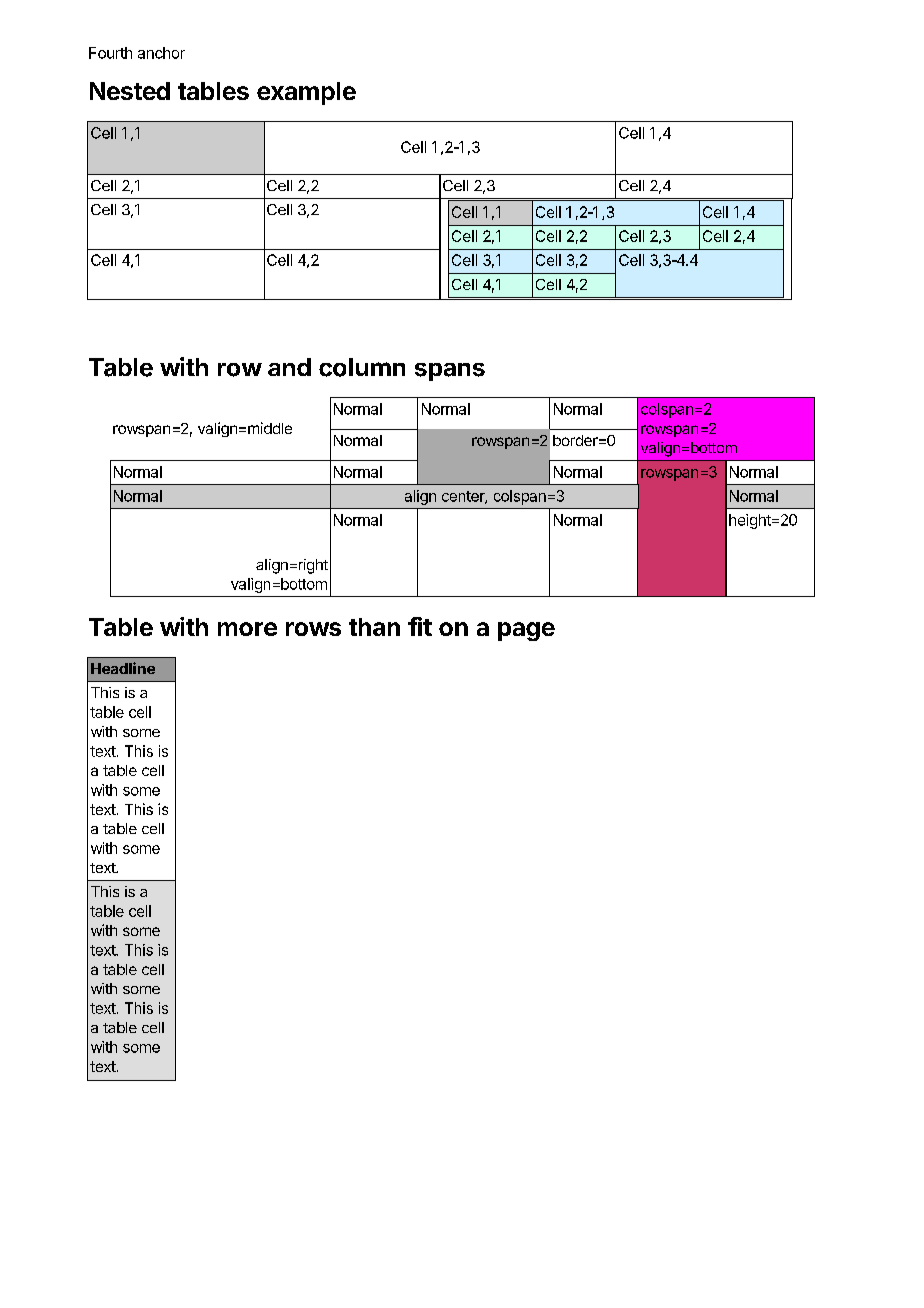 The height and width of the screenshot is (1308, 924). Describe the element at coordinates (450, 372) in the screenshot. I see `spans` at that location.
